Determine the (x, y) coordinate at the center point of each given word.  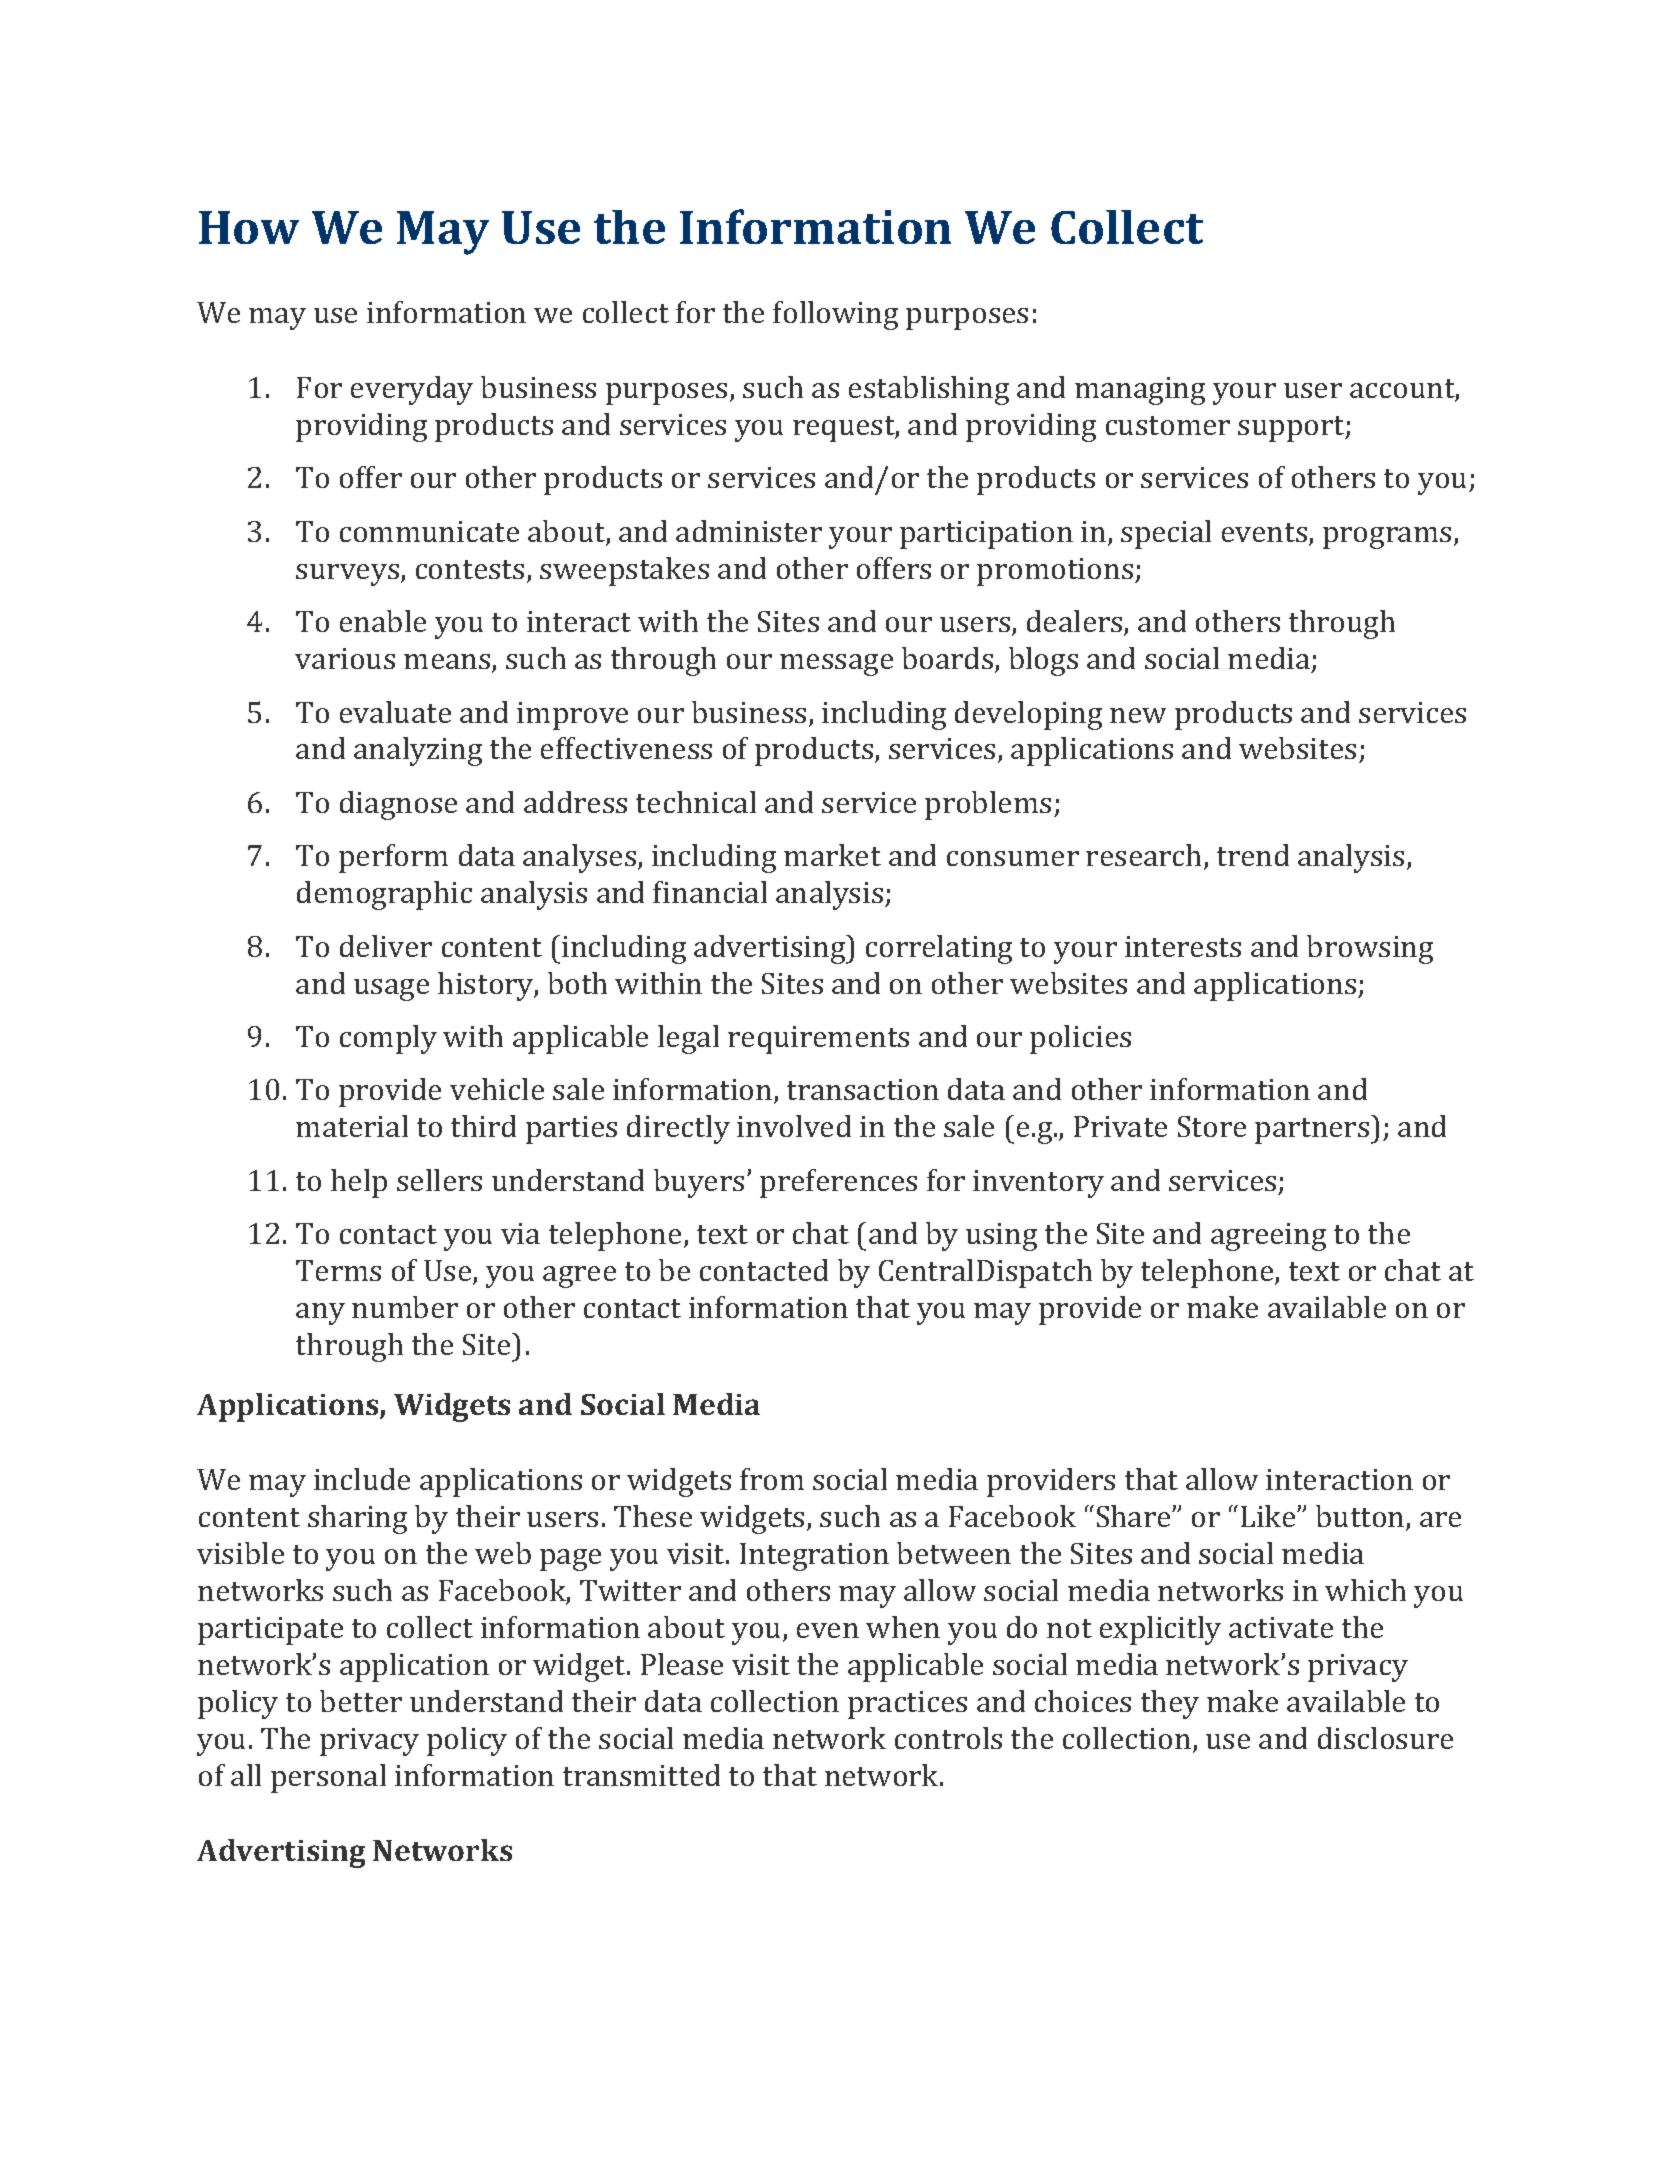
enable (383, 621)
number (405, 1307)
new (1138, 715)
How (249, 227)
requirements (818, 1040)
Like (1269, 1516)
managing (1140, 391)
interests (1183, 946)
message (836, 665)
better (361, 1701)
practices (907, 1705)
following (835, 315)
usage (391, 990)
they (1170, 1704)
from (772, 1479)
